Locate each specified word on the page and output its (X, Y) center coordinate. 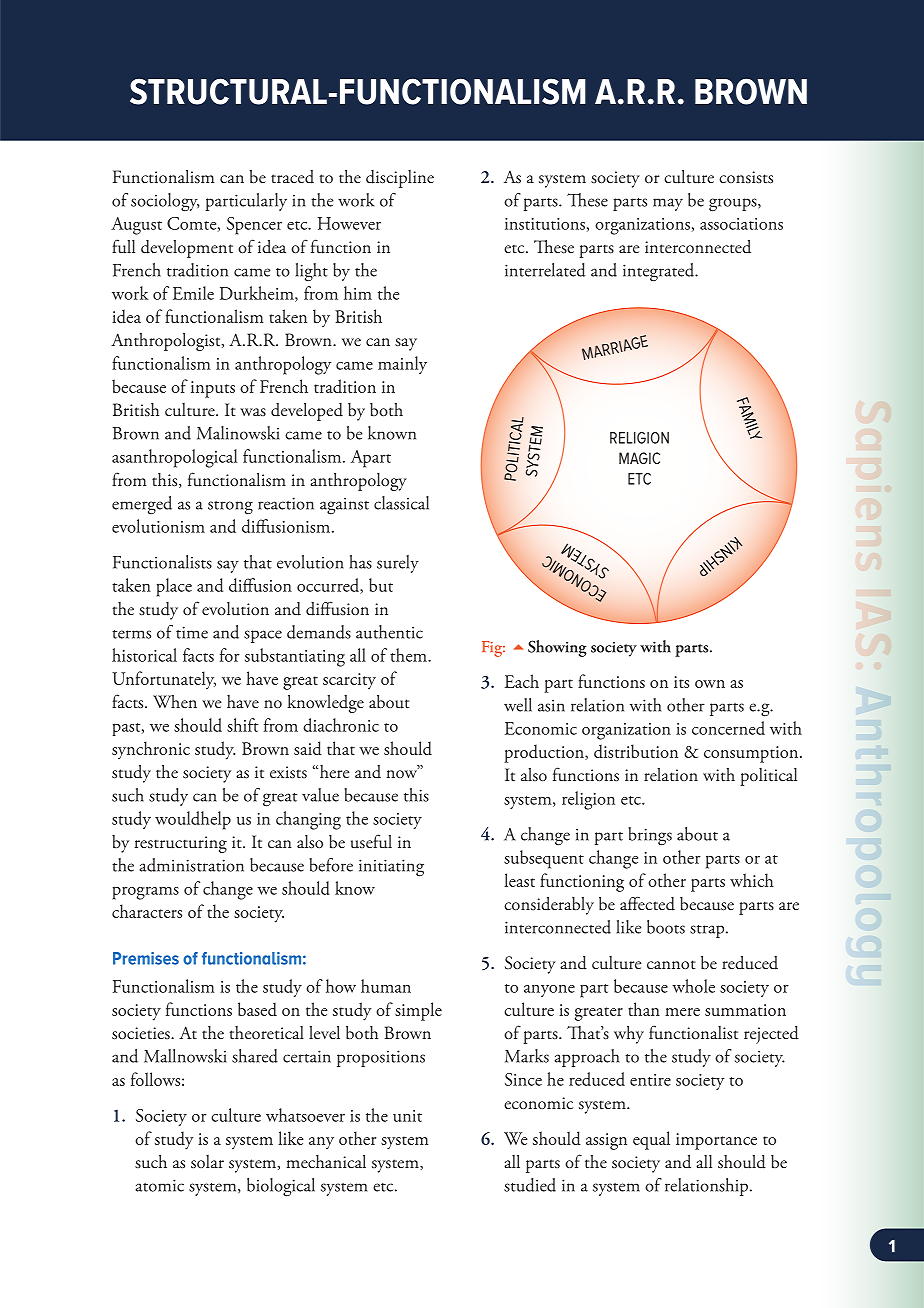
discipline (400, 179)
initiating (391, 868)
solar (207, 1162)
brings (650, 836)
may (668, 204)
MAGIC (639, 458)
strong (230, 507)
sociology (165, 202)
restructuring (181, 844)
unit (407, 1116)
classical (401, 503)
